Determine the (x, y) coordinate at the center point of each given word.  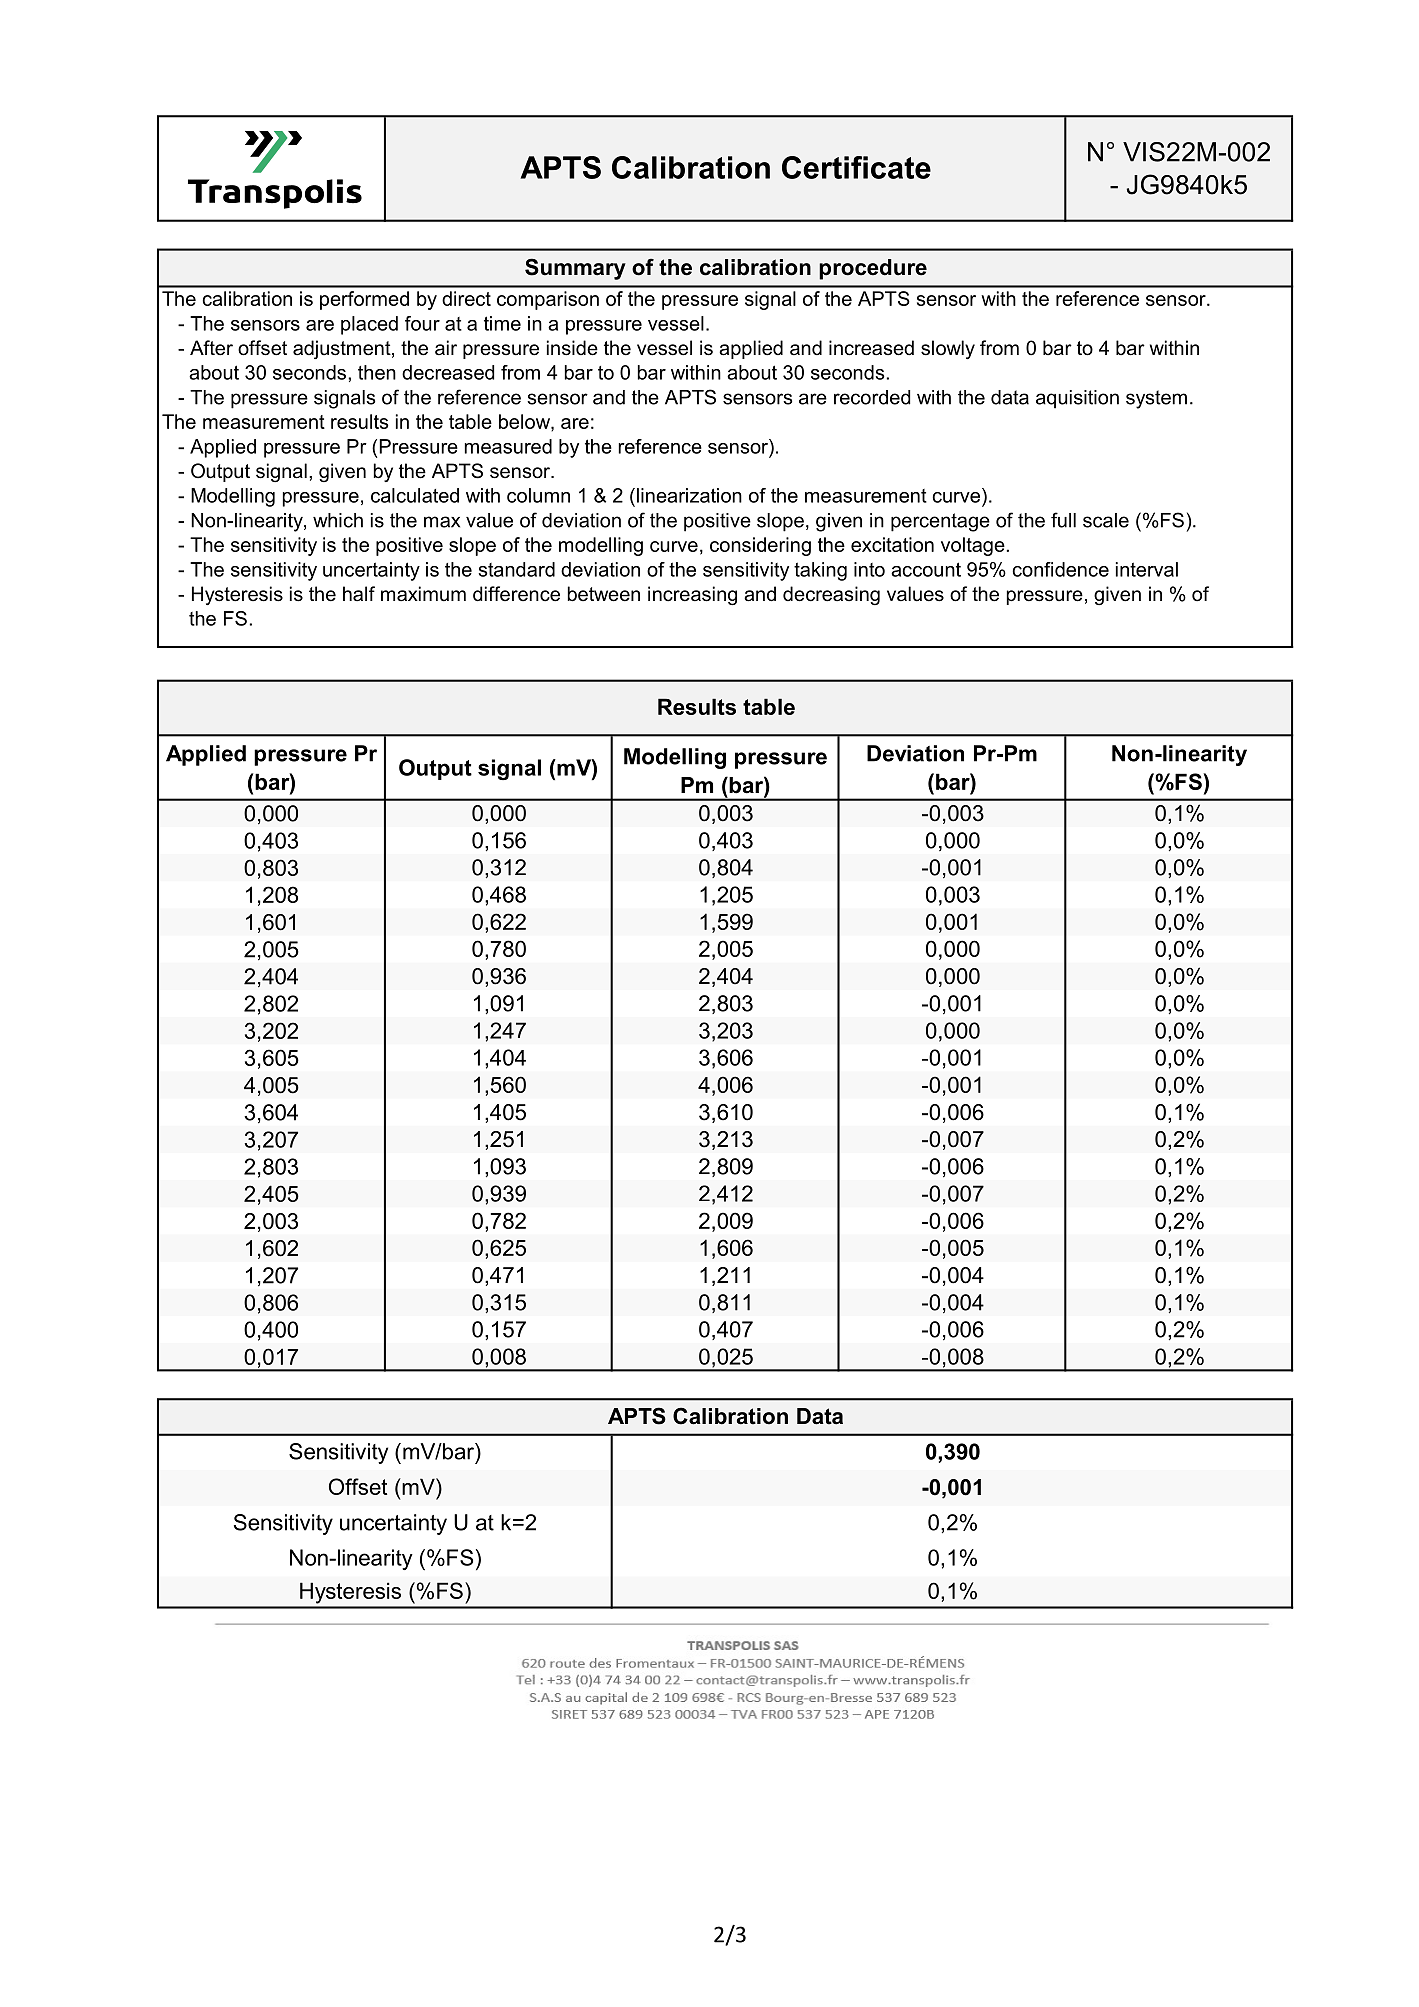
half (359, 594)
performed (364, 300)
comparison (548, 300)
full (1063, 520)
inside (572, 348)
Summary (575, 269)
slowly (948, 349)
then (377, 372)
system (1156, 399)
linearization (689, 495)
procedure (873, 269)
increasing (692, 595)
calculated (415, 495)
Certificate (856, 167)
